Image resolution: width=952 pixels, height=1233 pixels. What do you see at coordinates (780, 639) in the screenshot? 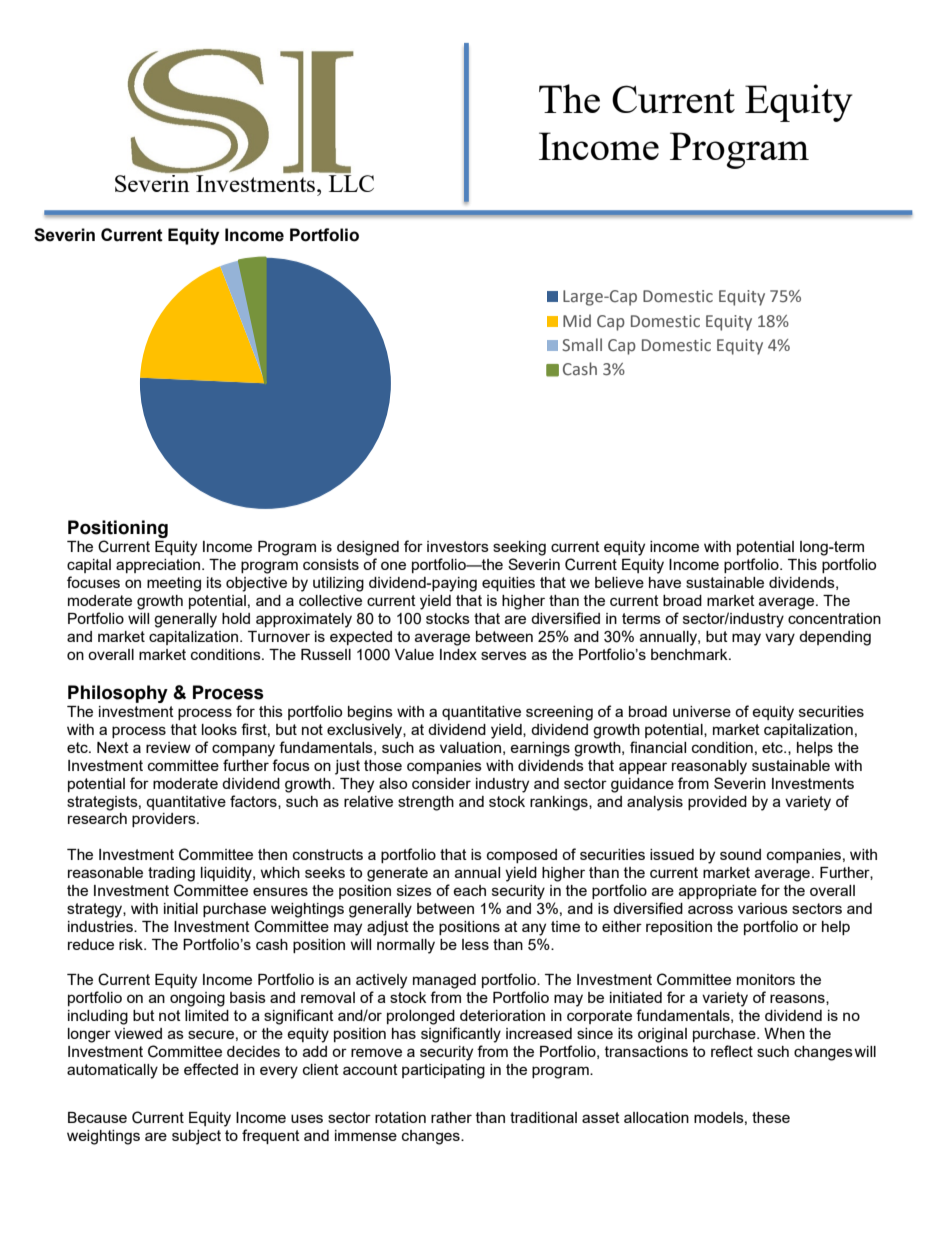
I see `vary` at bounding box center [780, 639].
